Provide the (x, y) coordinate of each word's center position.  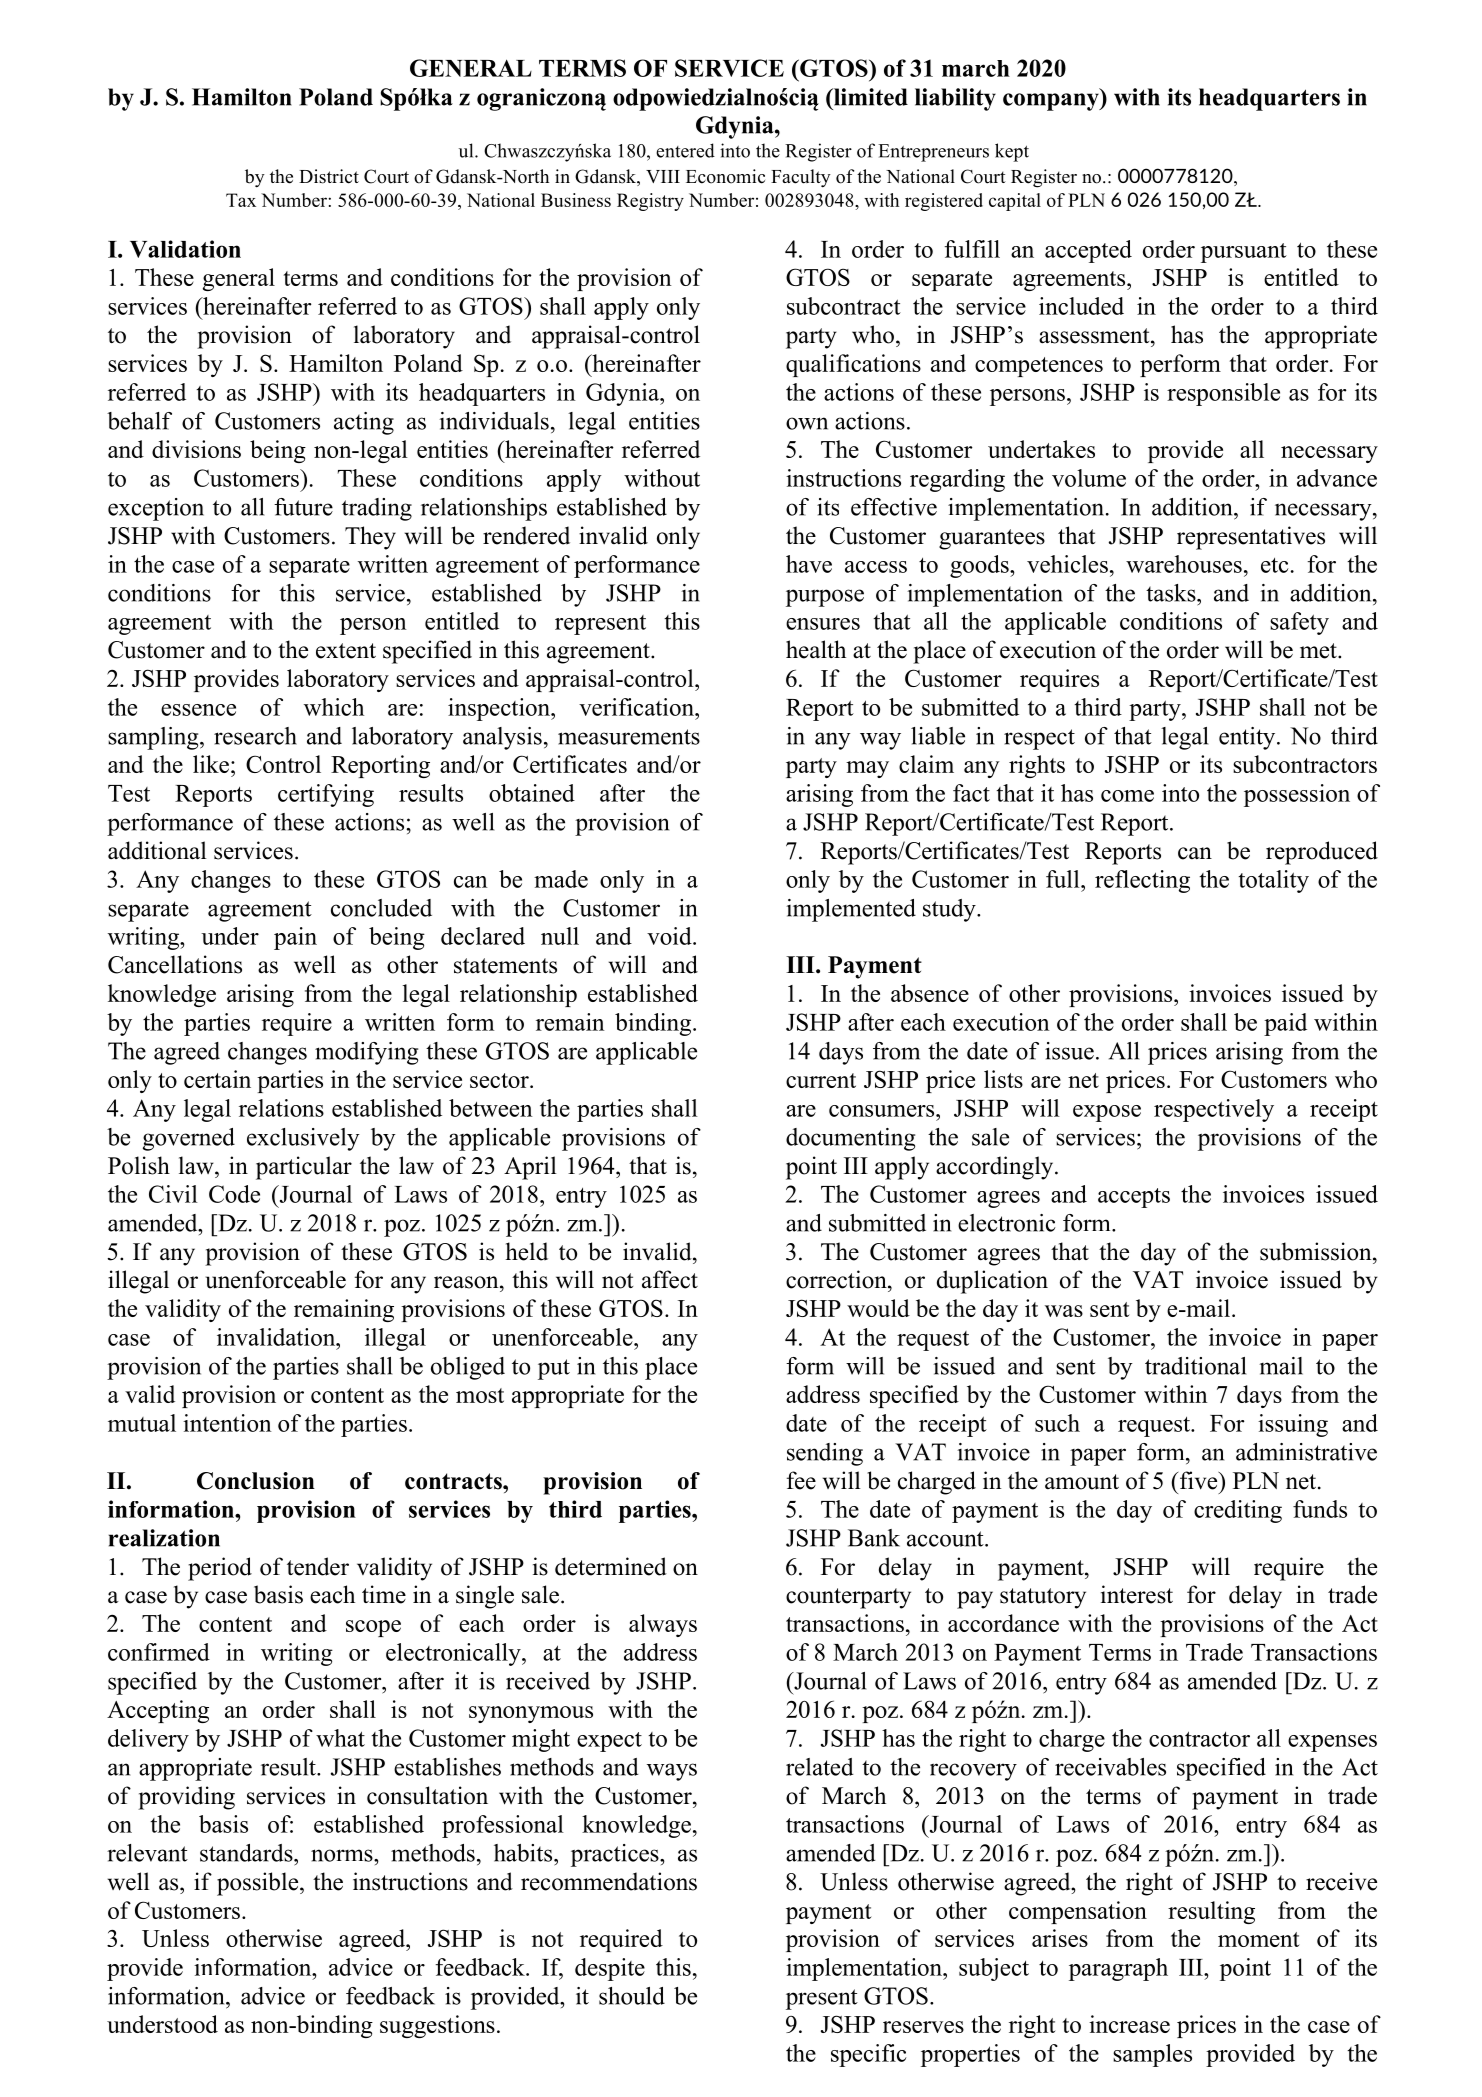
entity (1248, 738)
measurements (629, 737)
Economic (725, 176)
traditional (1195, 1366)
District (329, 176)
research (255, 736)
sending (825, 1454)
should (632, 1996)
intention (227, 1423)
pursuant (1244, 253)
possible (259, 1884)
